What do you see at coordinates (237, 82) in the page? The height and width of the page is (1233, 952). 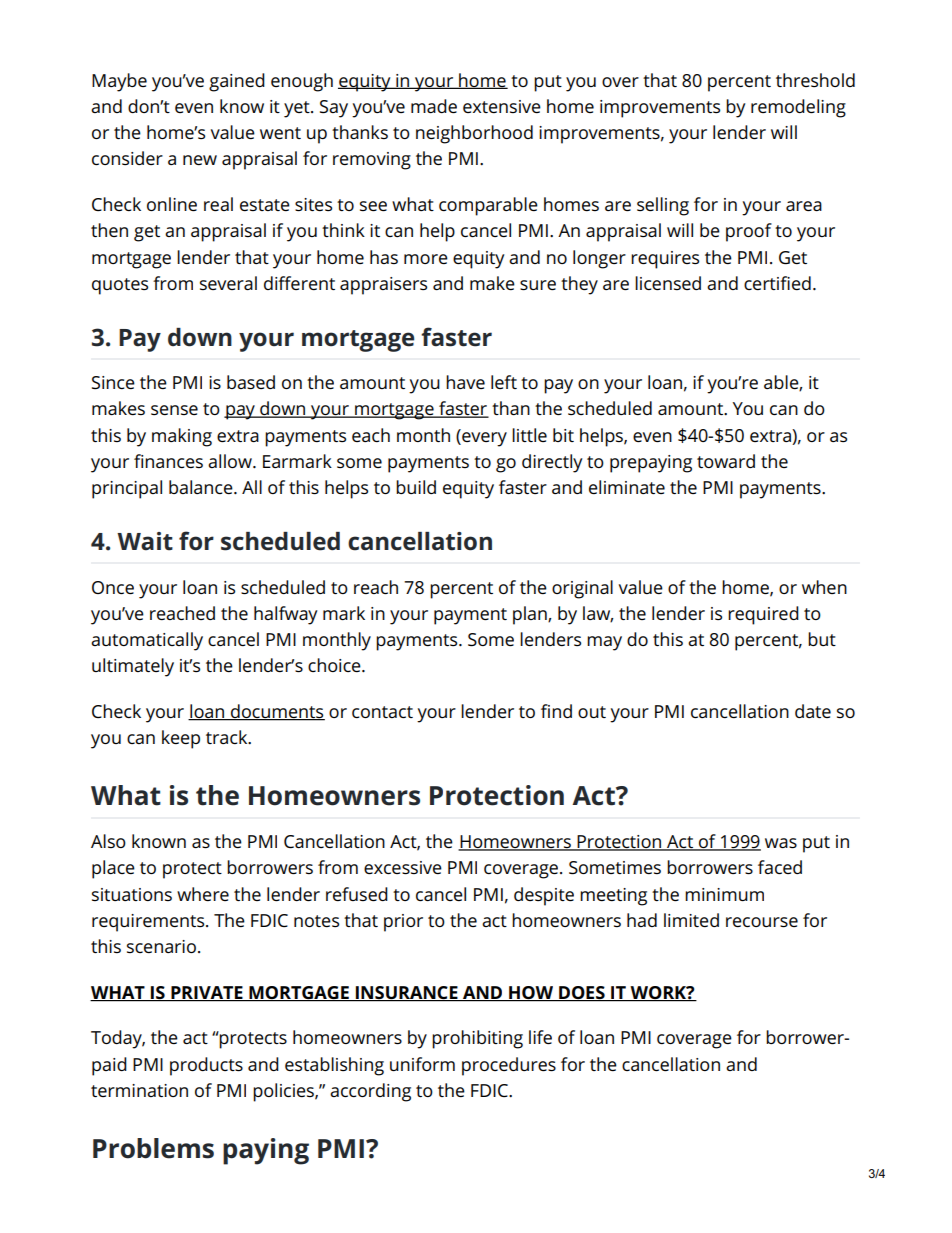 I see `gained` at bounding box center [237, 82].
